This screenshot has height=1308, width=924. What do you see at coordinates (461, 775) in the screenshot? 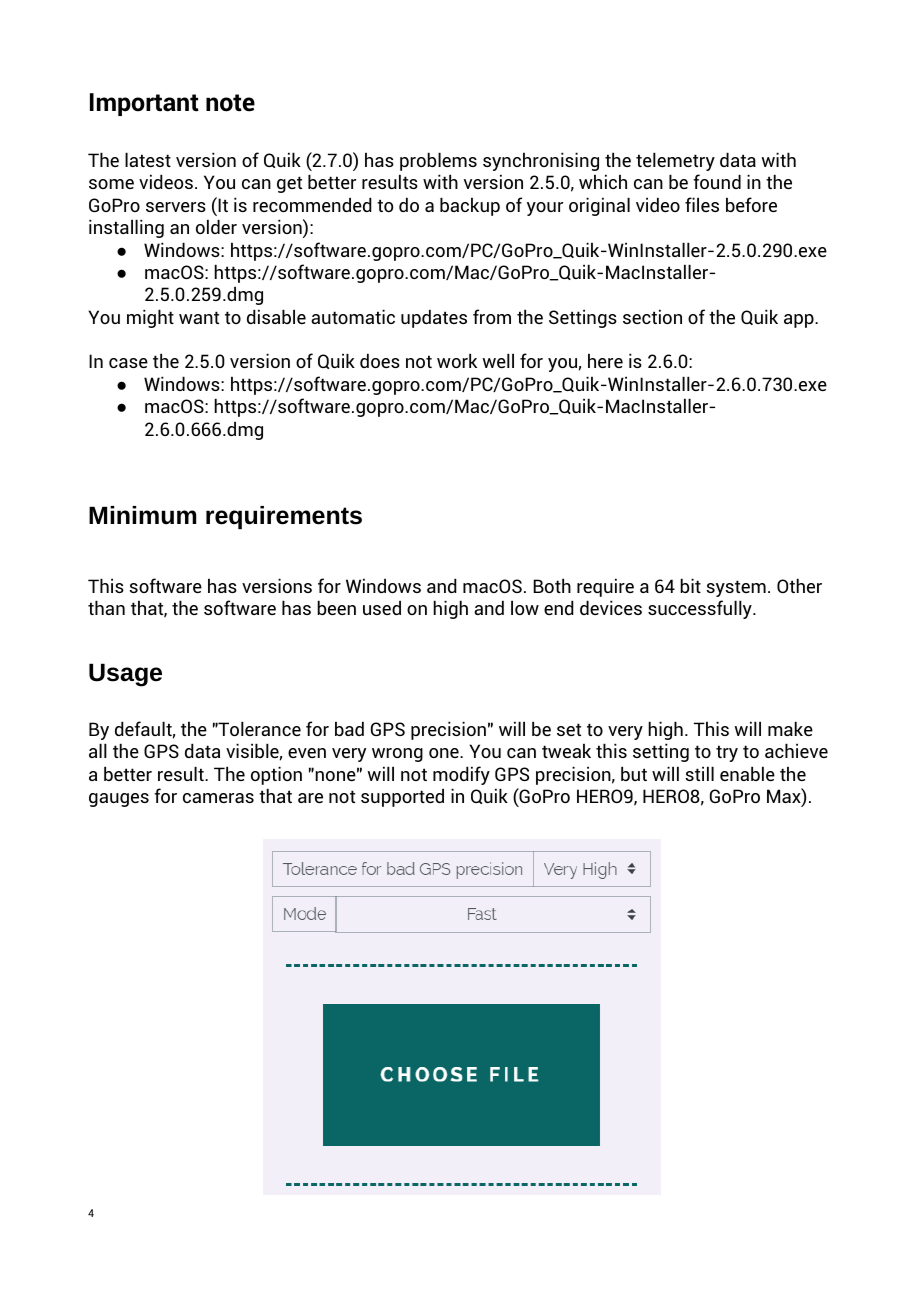
I see `modify` at bounding box center [461, 775].
